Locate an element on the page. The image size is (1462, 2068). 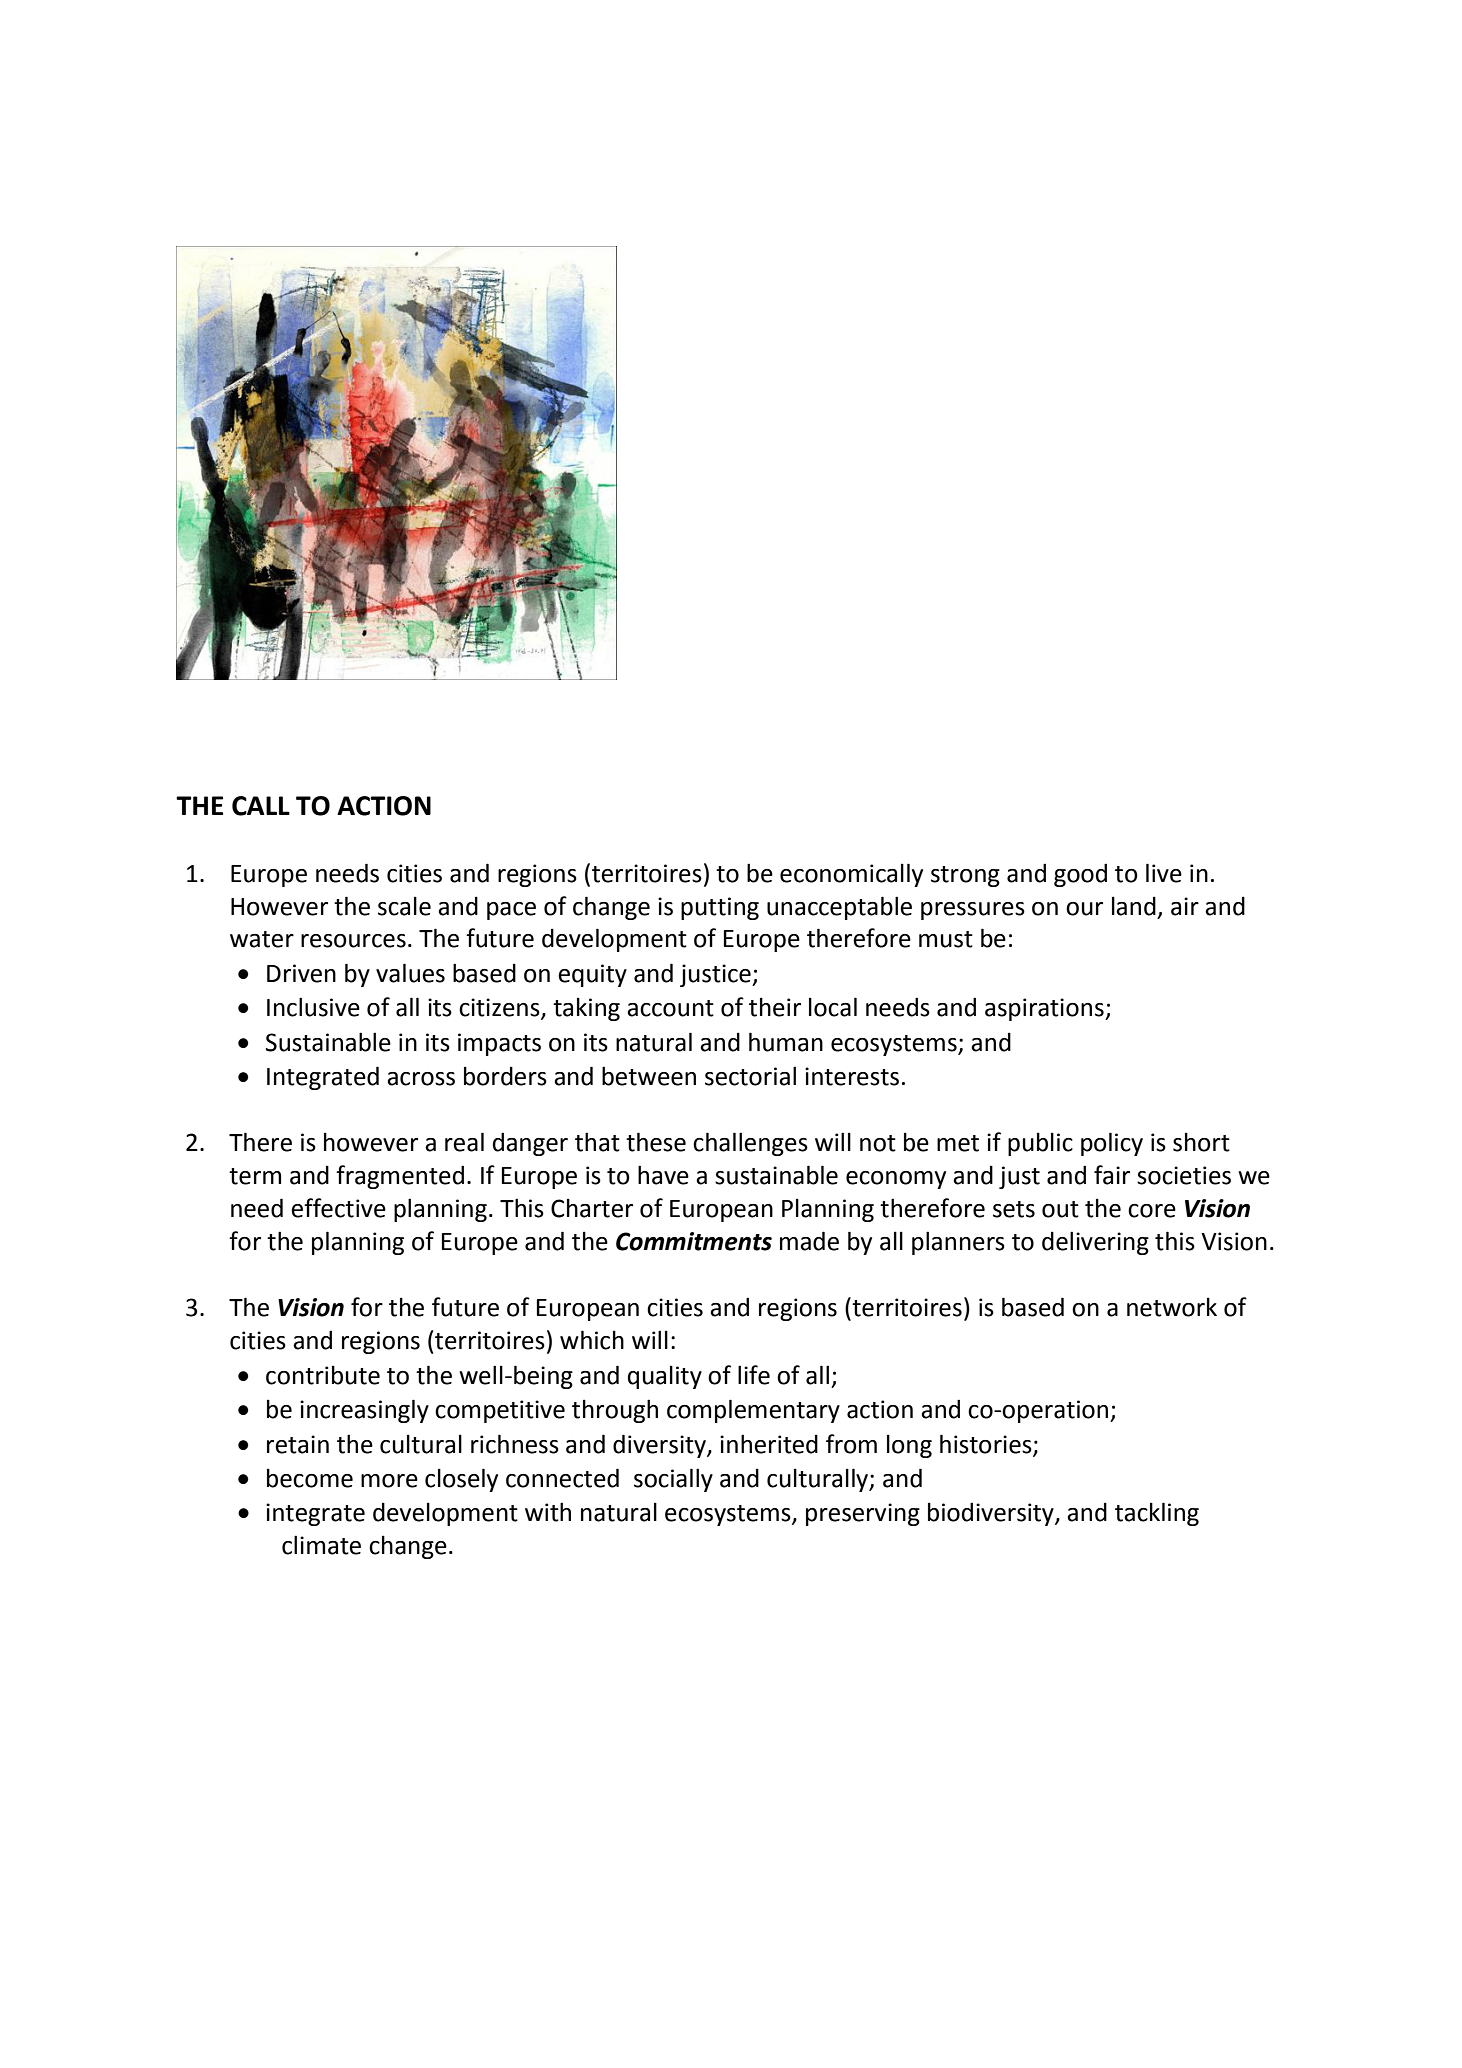
have is located at coordinates (663, 1175).
